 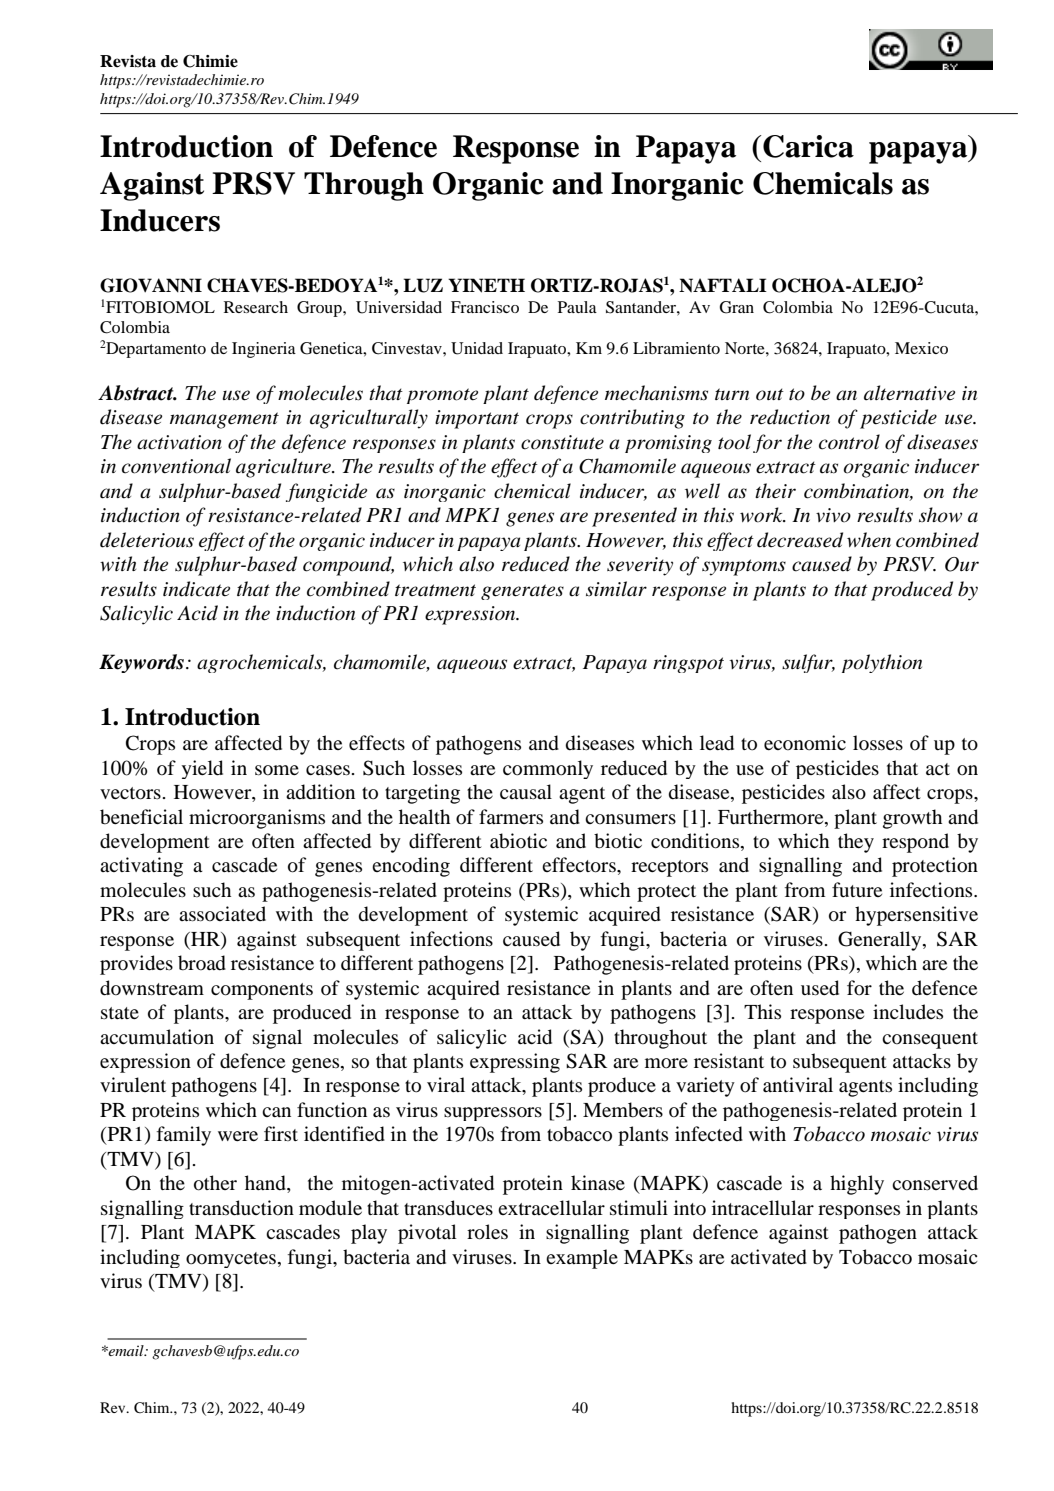 I want to click on GIOVANNI, so click(x=151, y=285).
